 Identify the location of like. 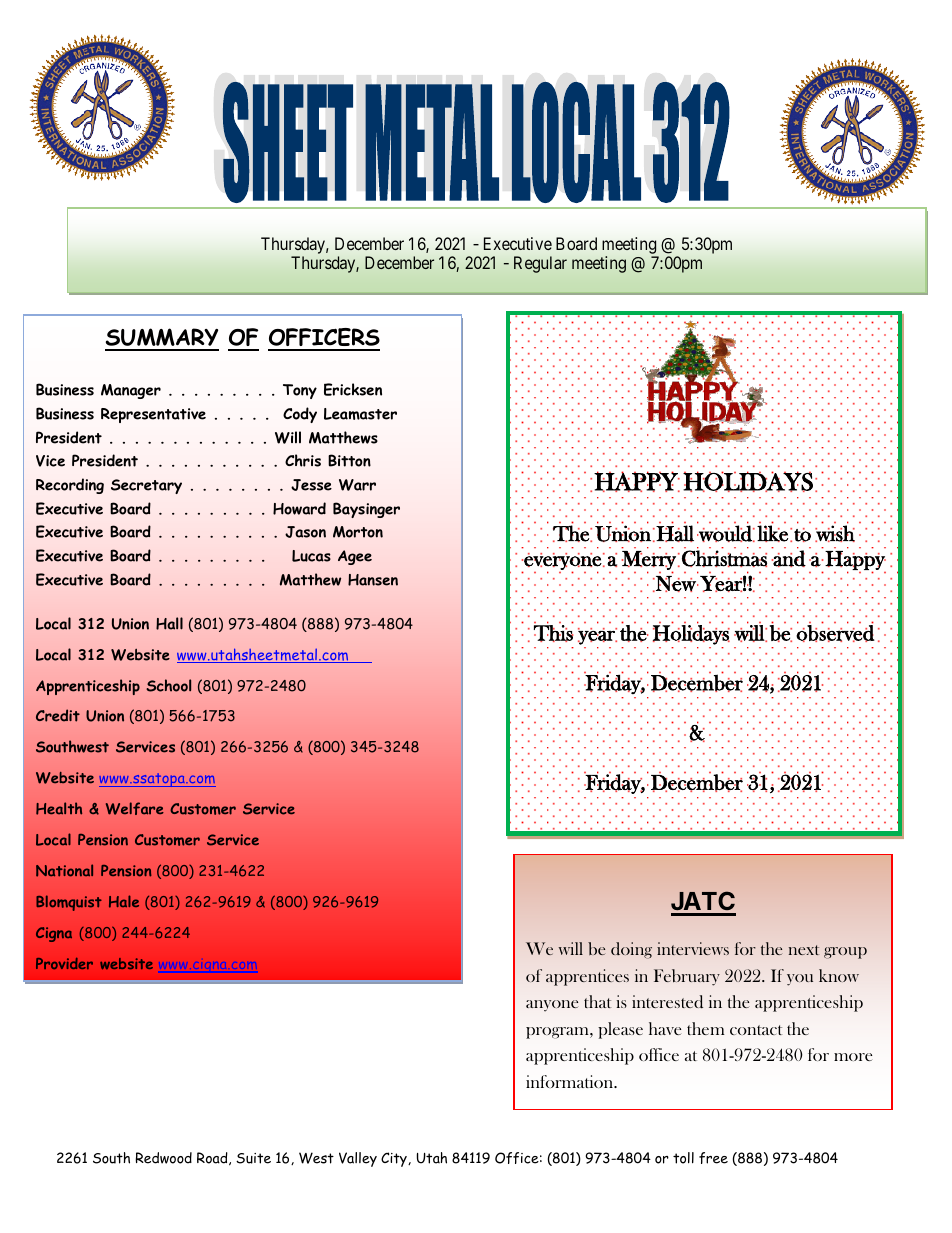
(772, 532).
